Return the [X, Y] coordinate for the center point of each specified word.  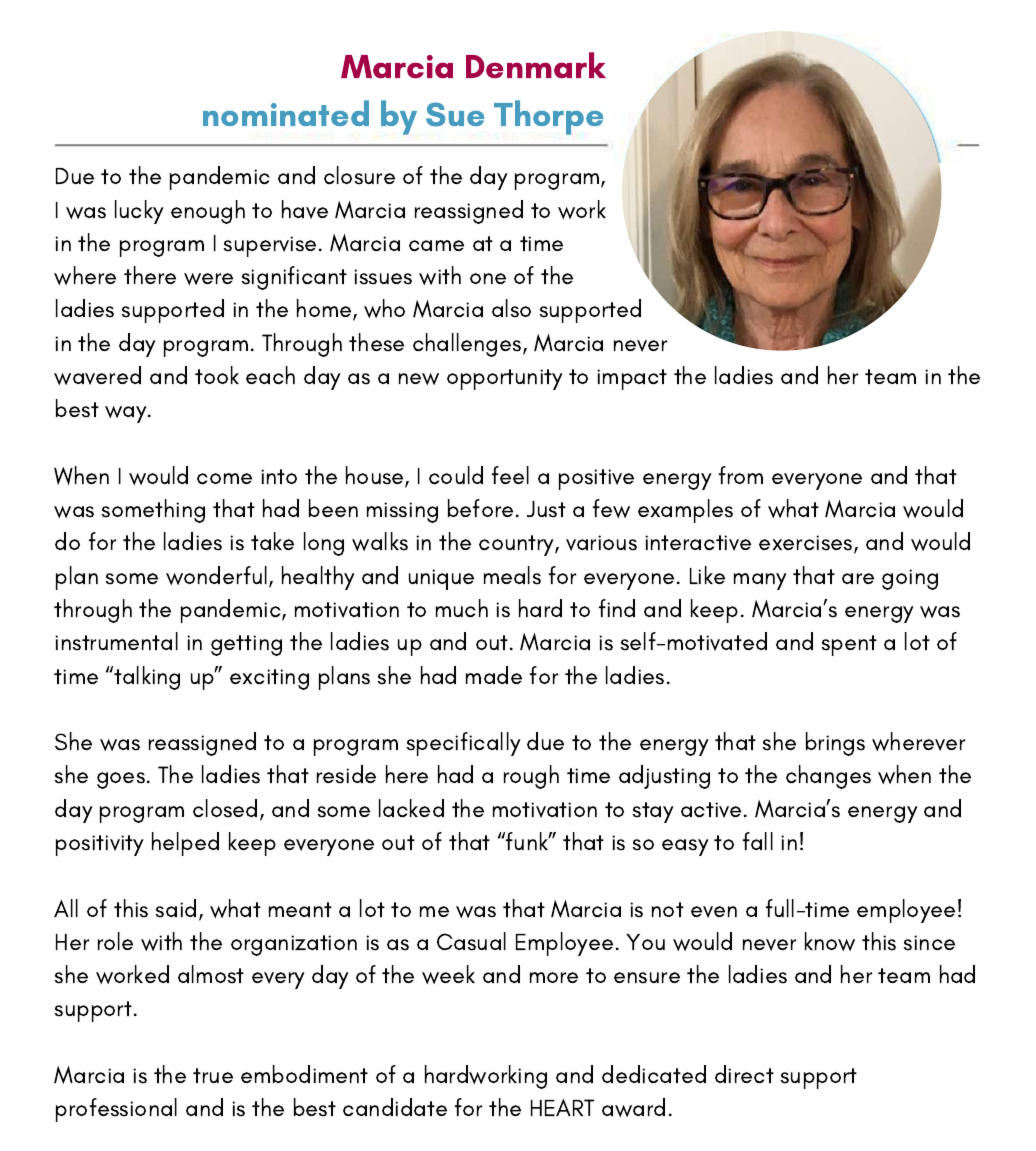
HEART [562, 1107]
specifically [464, 744]
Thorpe [548, 117]
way [127, 414]
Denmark [536, 65]
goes [121, 780]
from [741, 475]
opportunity [505, 379]
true [213, 1075]
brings [835, 744]
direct [744, 1074]
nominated [286, 113]
